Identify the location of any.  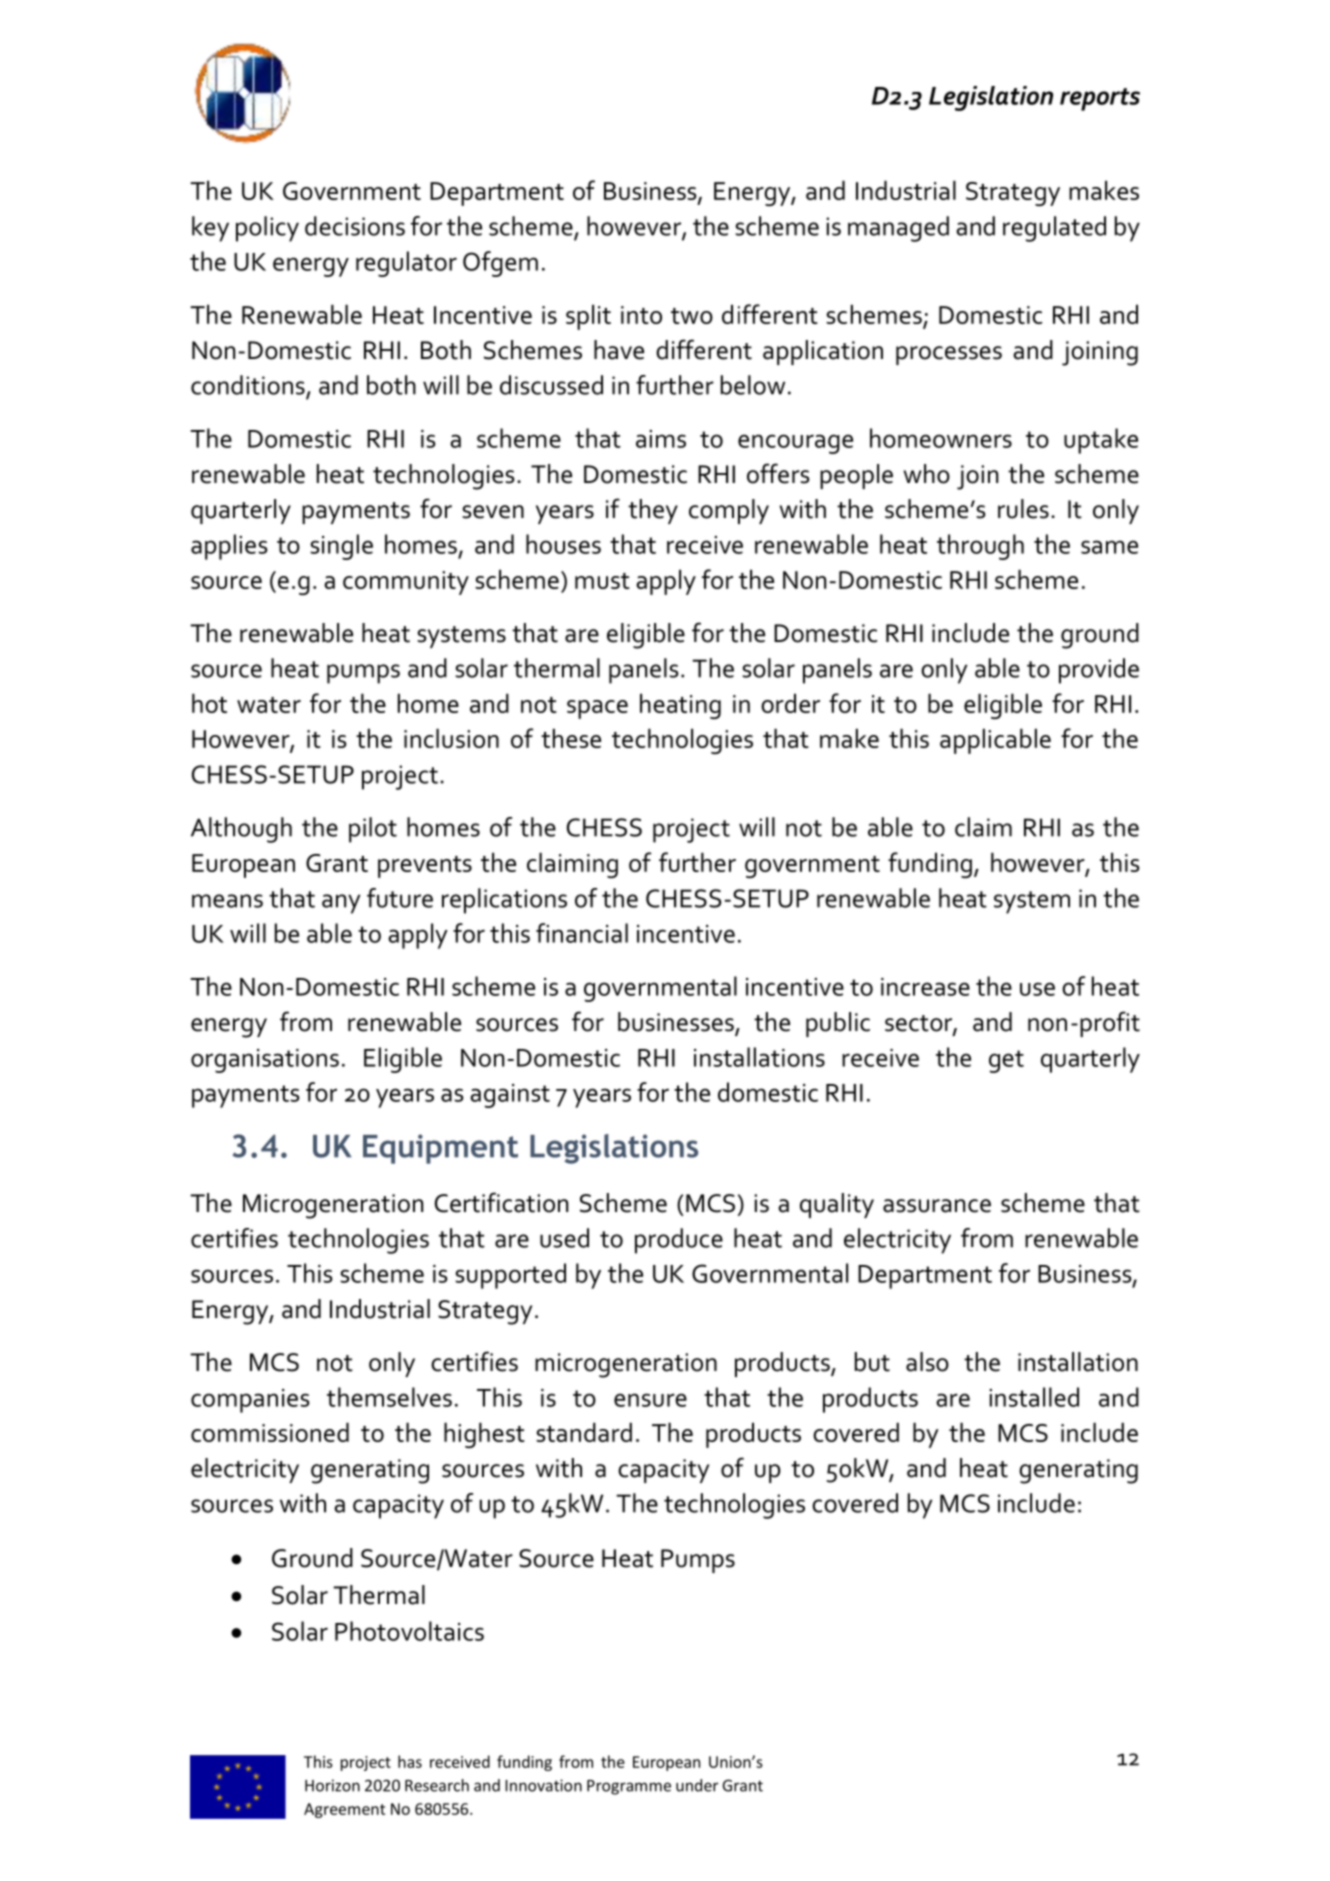
(341, 904).
